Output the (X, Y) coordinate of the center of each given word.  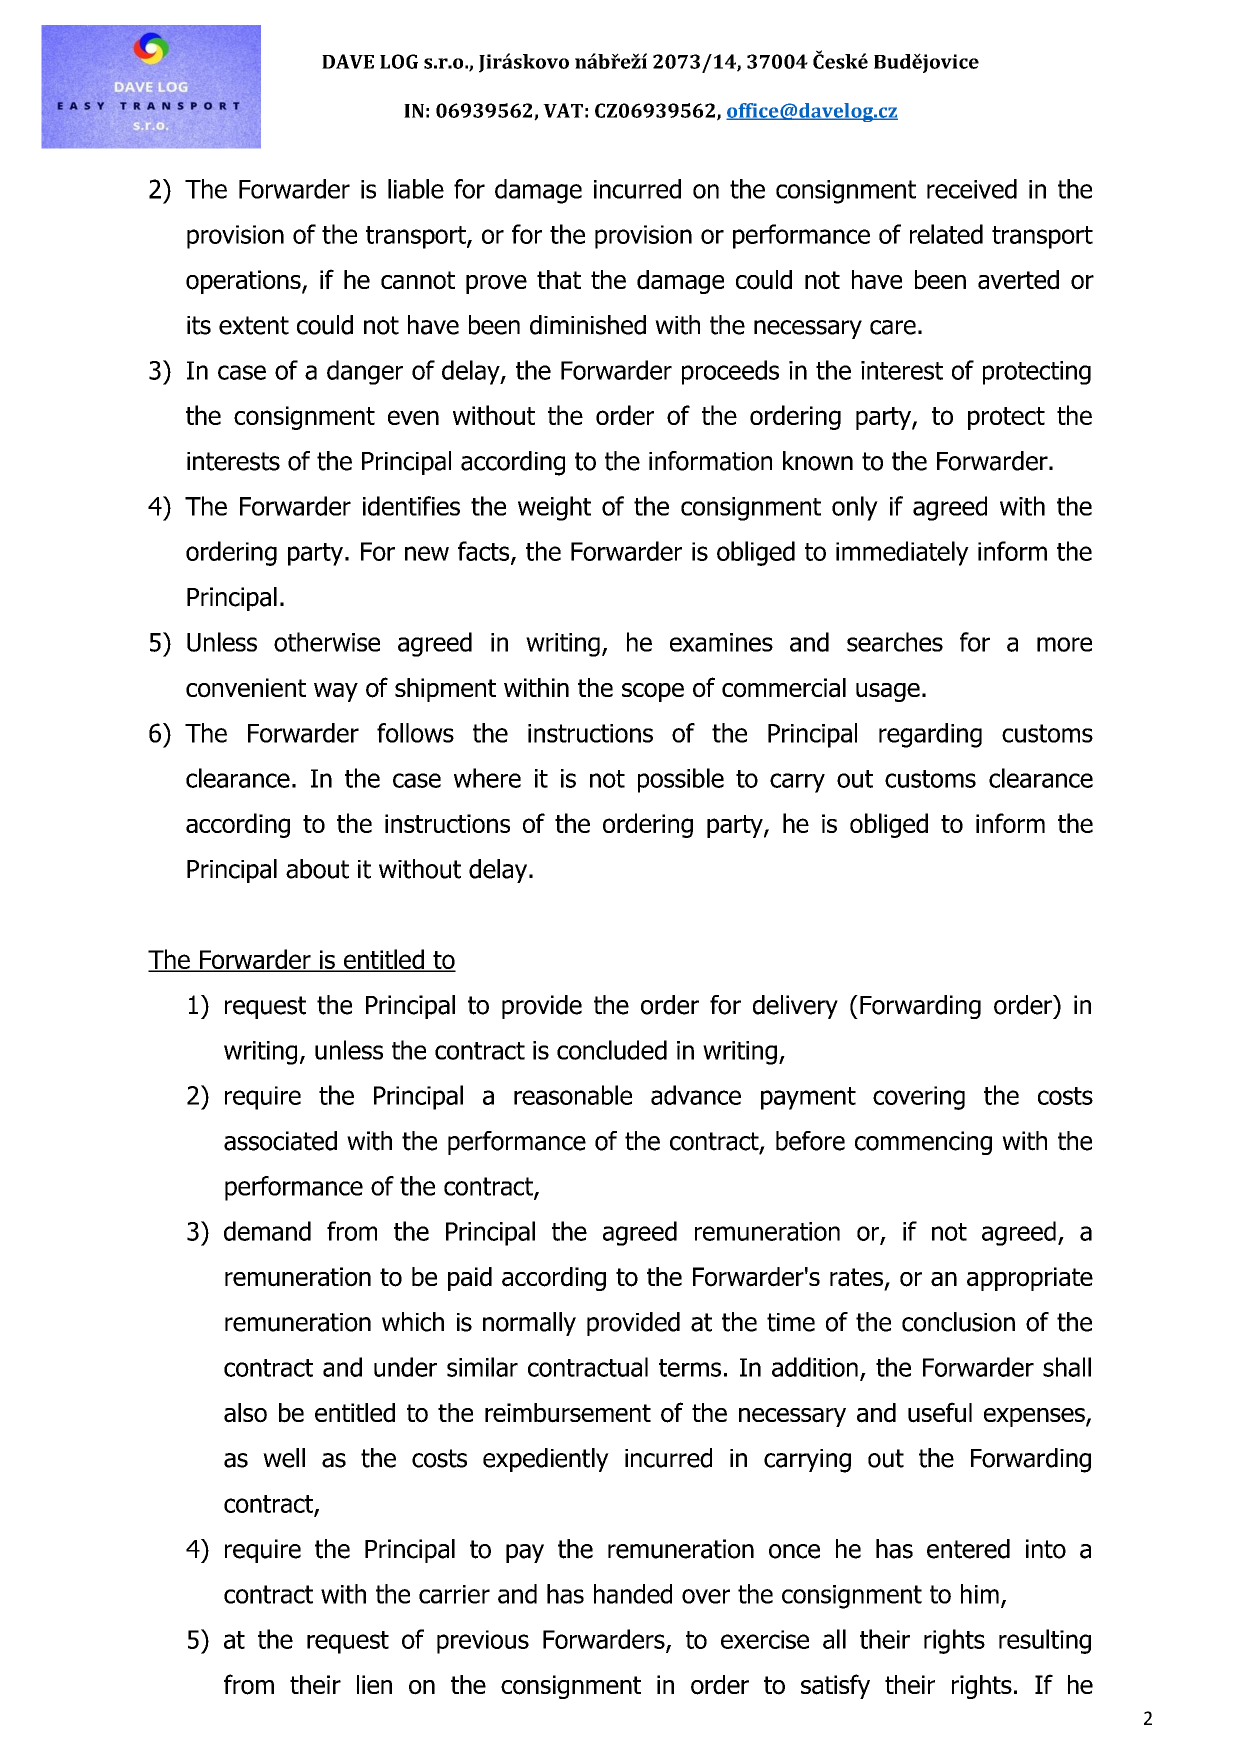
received (972, 189)
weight (554, 508)
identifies (411, 506)
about (317, 869)
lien (374, 1684)
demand (267, 1231)
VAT (563, 110)
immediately (902, 553)
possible (681, 780)
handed (633, 1594)
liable (416, 189)
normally (529, 1324)
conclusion (958, 1322)
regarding (930, 735)
